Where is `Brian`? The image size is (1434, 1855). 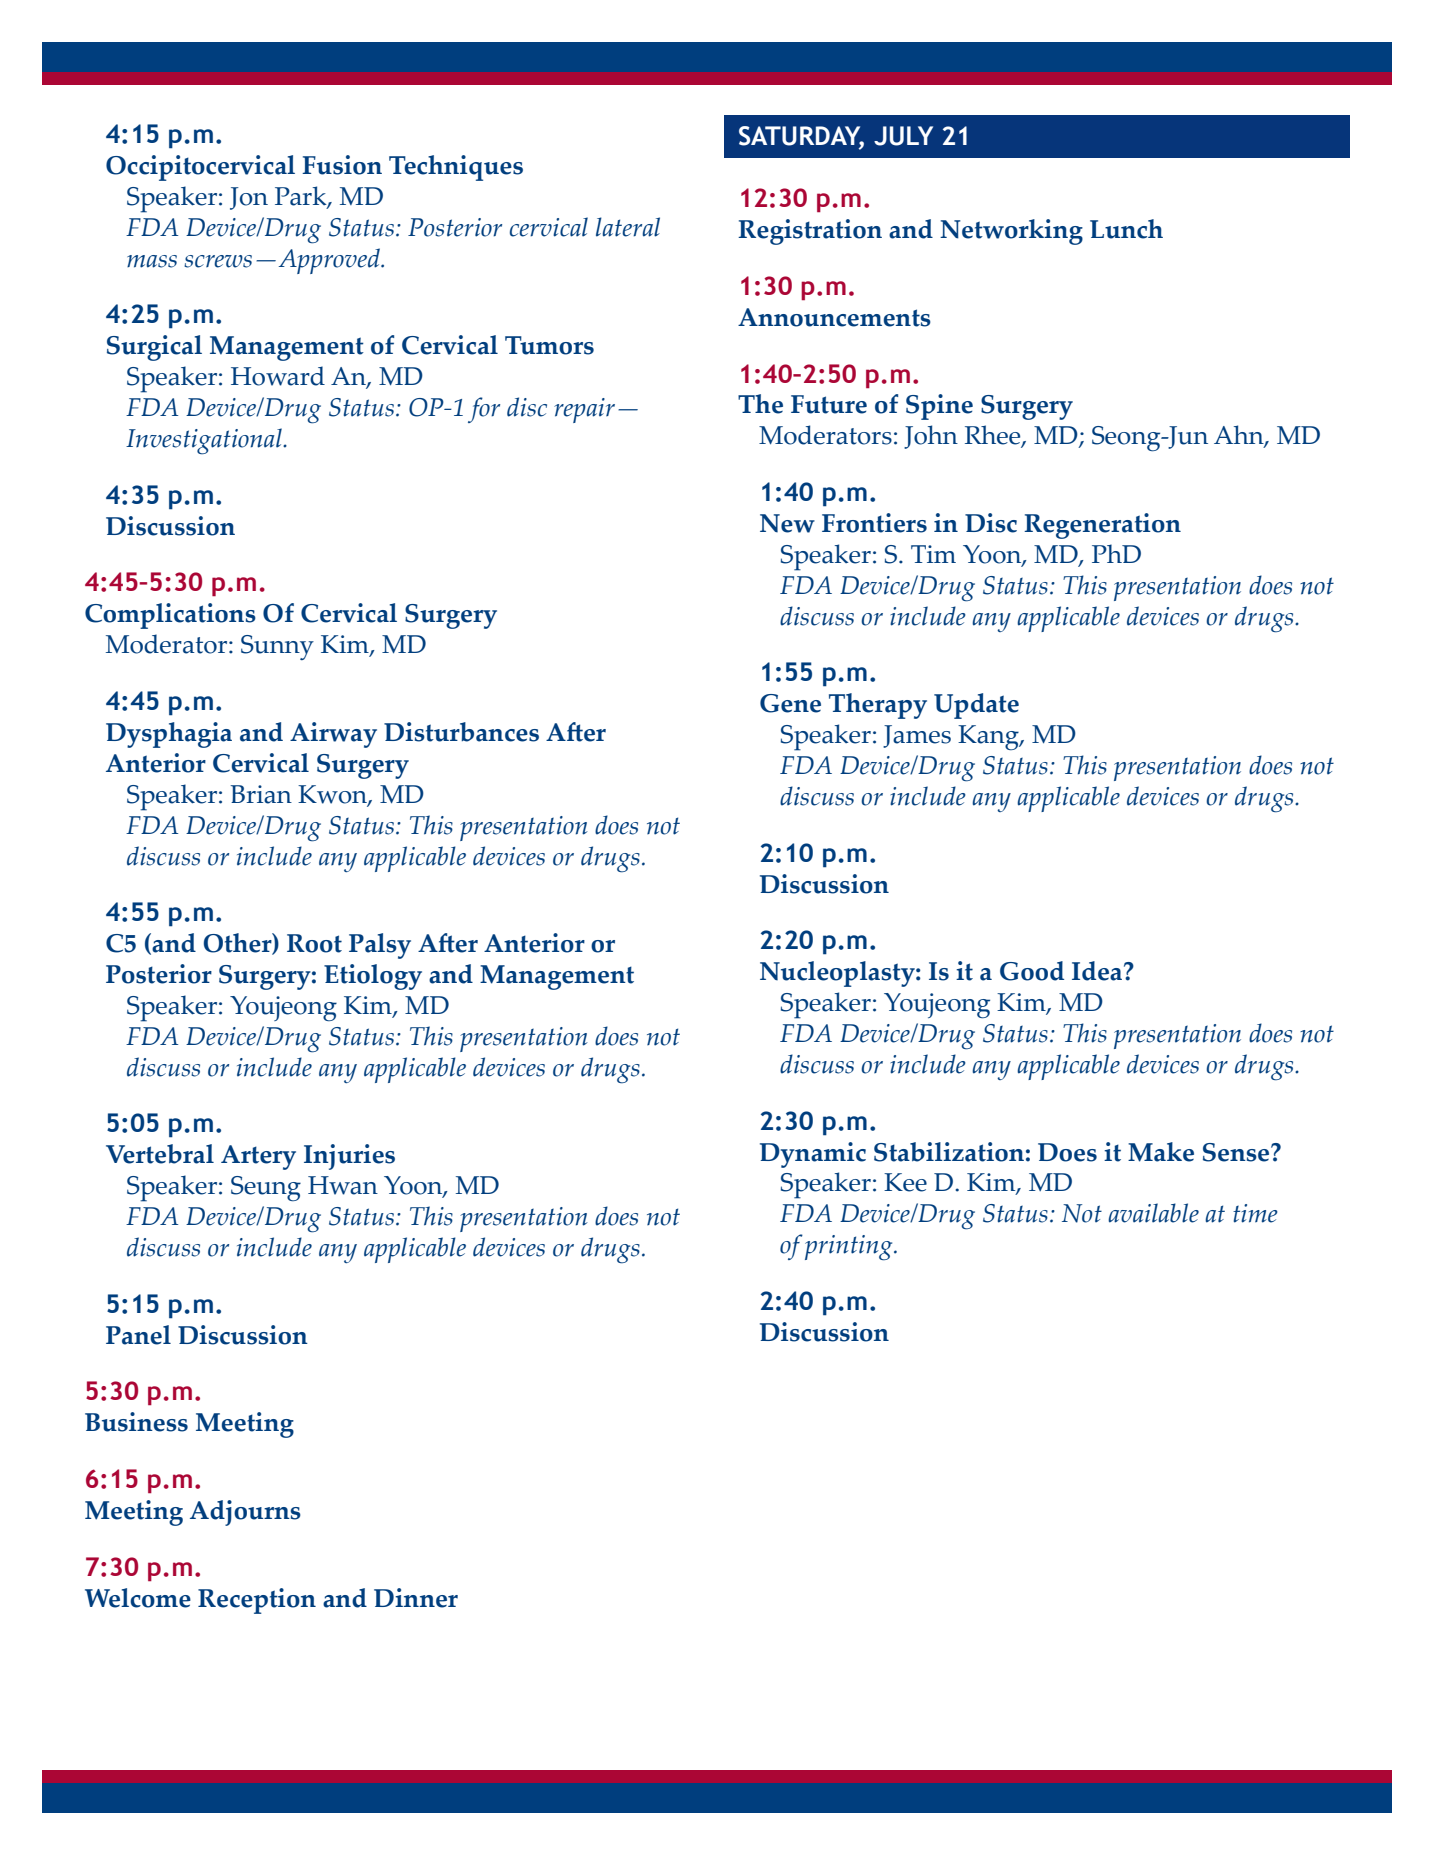
Brian is located at coordinates (261, 794).
